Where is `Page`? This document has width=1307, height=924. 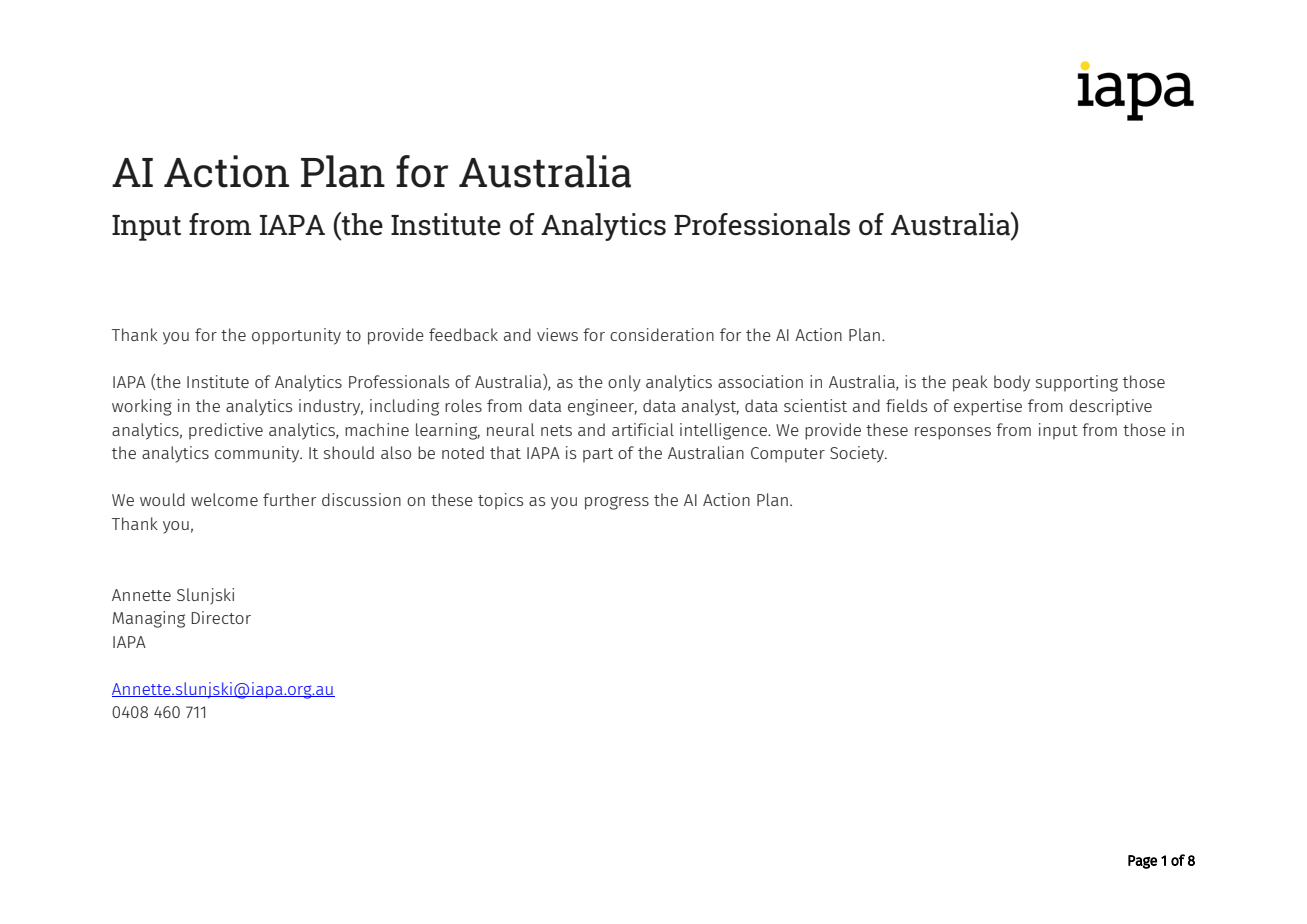
Page is located at coordinates (1142, 862).
